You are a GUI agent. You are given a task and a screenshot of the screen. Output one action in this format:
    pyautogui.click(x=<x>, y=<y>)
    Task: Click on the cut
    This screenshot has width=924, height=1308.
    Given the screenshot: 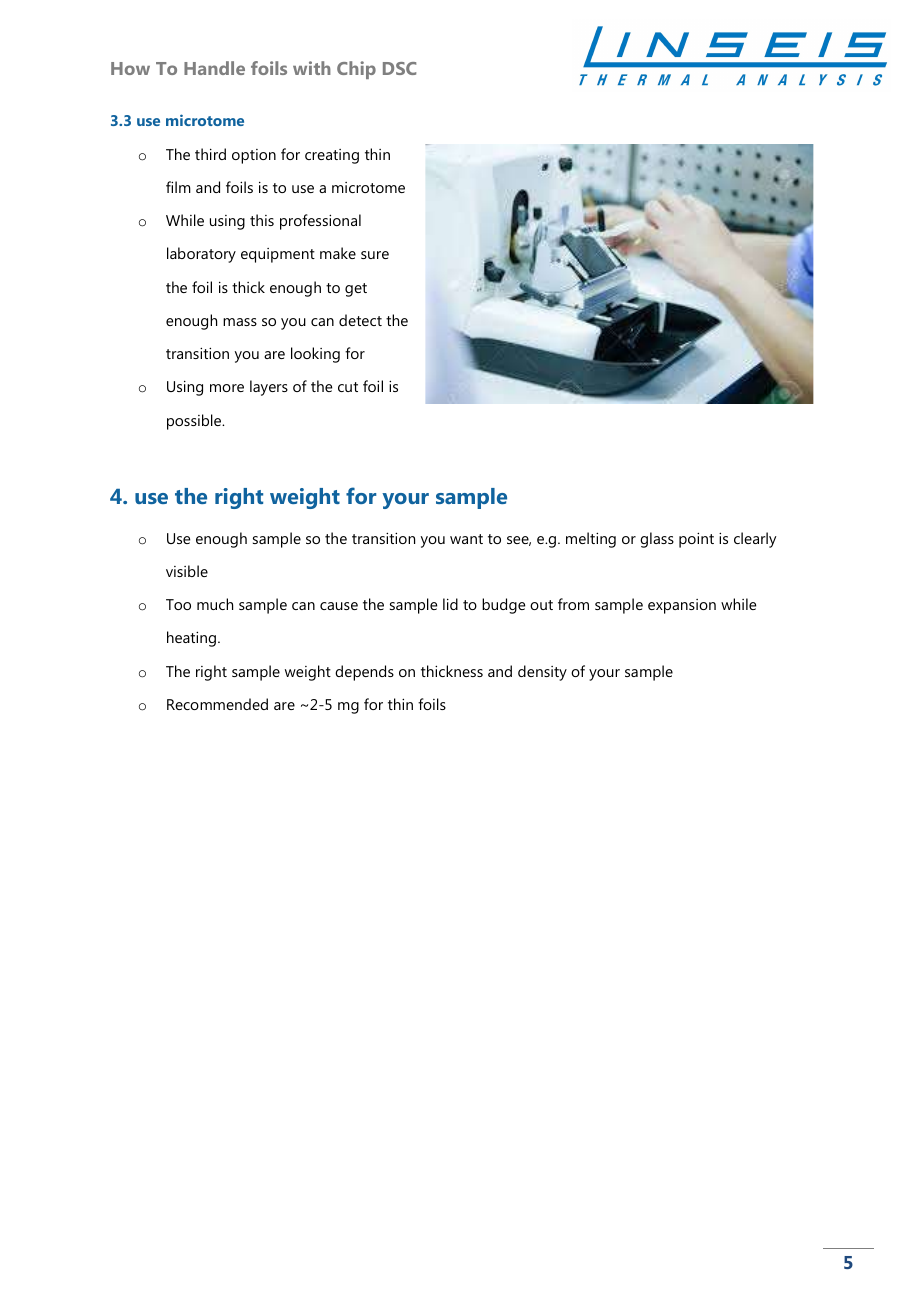 What is the action you would take?
    pyautogui.click(x=348, y=387)
